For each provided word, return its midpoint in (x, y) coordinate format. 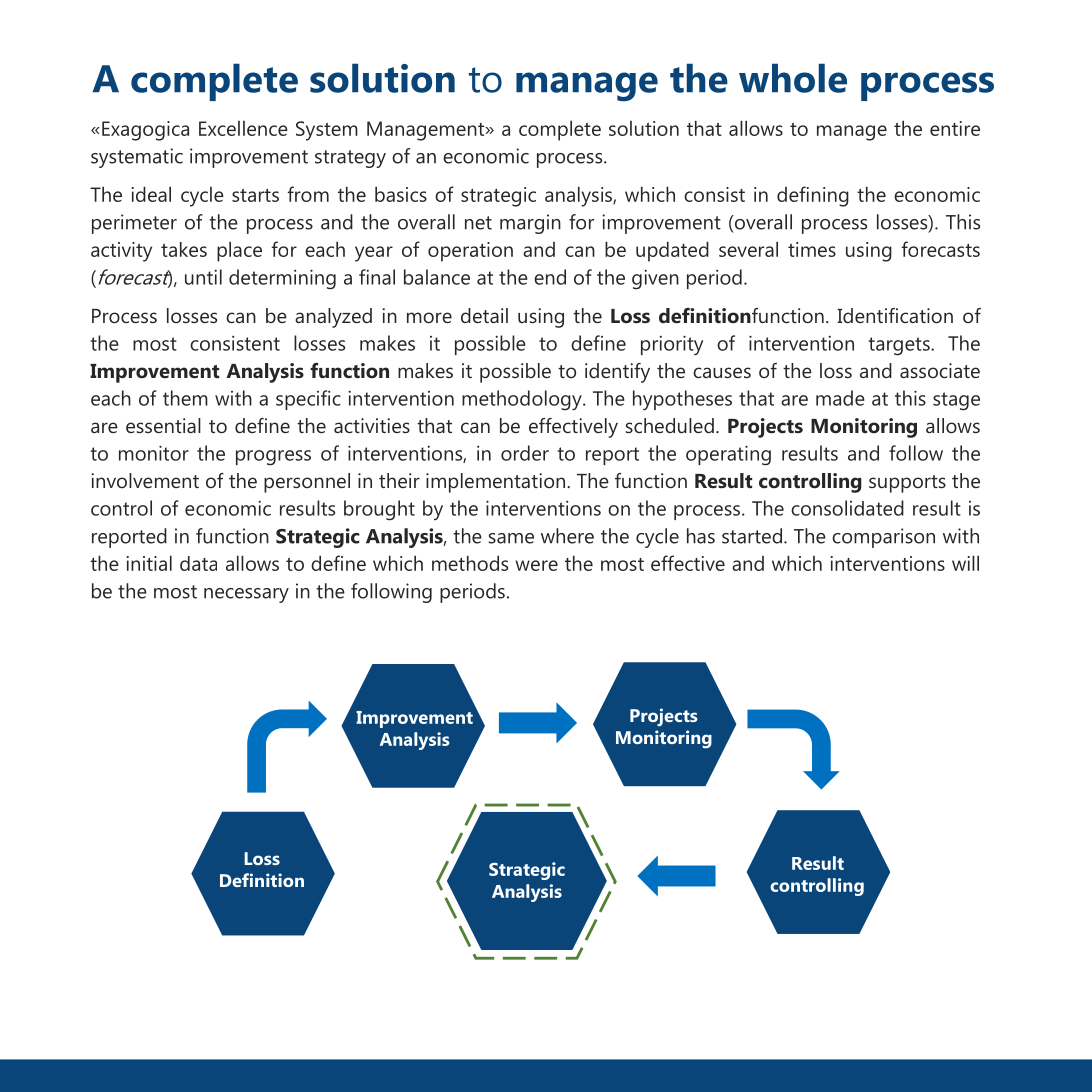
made (840, 398)
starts (255, 195)
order (525, 453)
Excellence (243, 128)
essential (163, 425)
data (198, 563)
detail (484, 315)
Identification (895, 315)
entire (955, 128)
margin (530, 224)
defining (813, 196)
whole (793, 78)
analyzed (333, 318)
